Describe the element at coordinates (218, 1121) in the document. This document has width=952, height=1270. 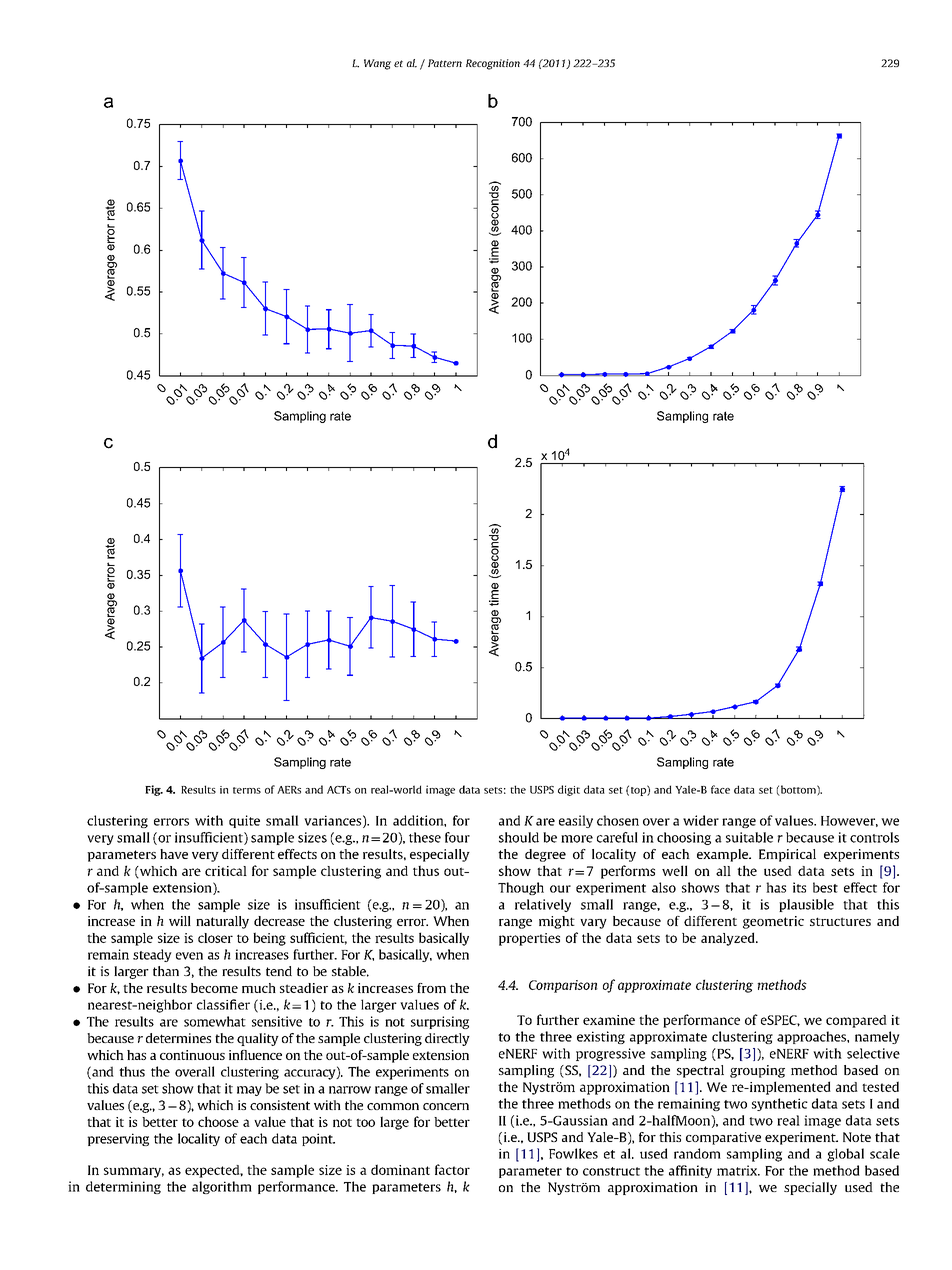
I see `choose` at that location.
